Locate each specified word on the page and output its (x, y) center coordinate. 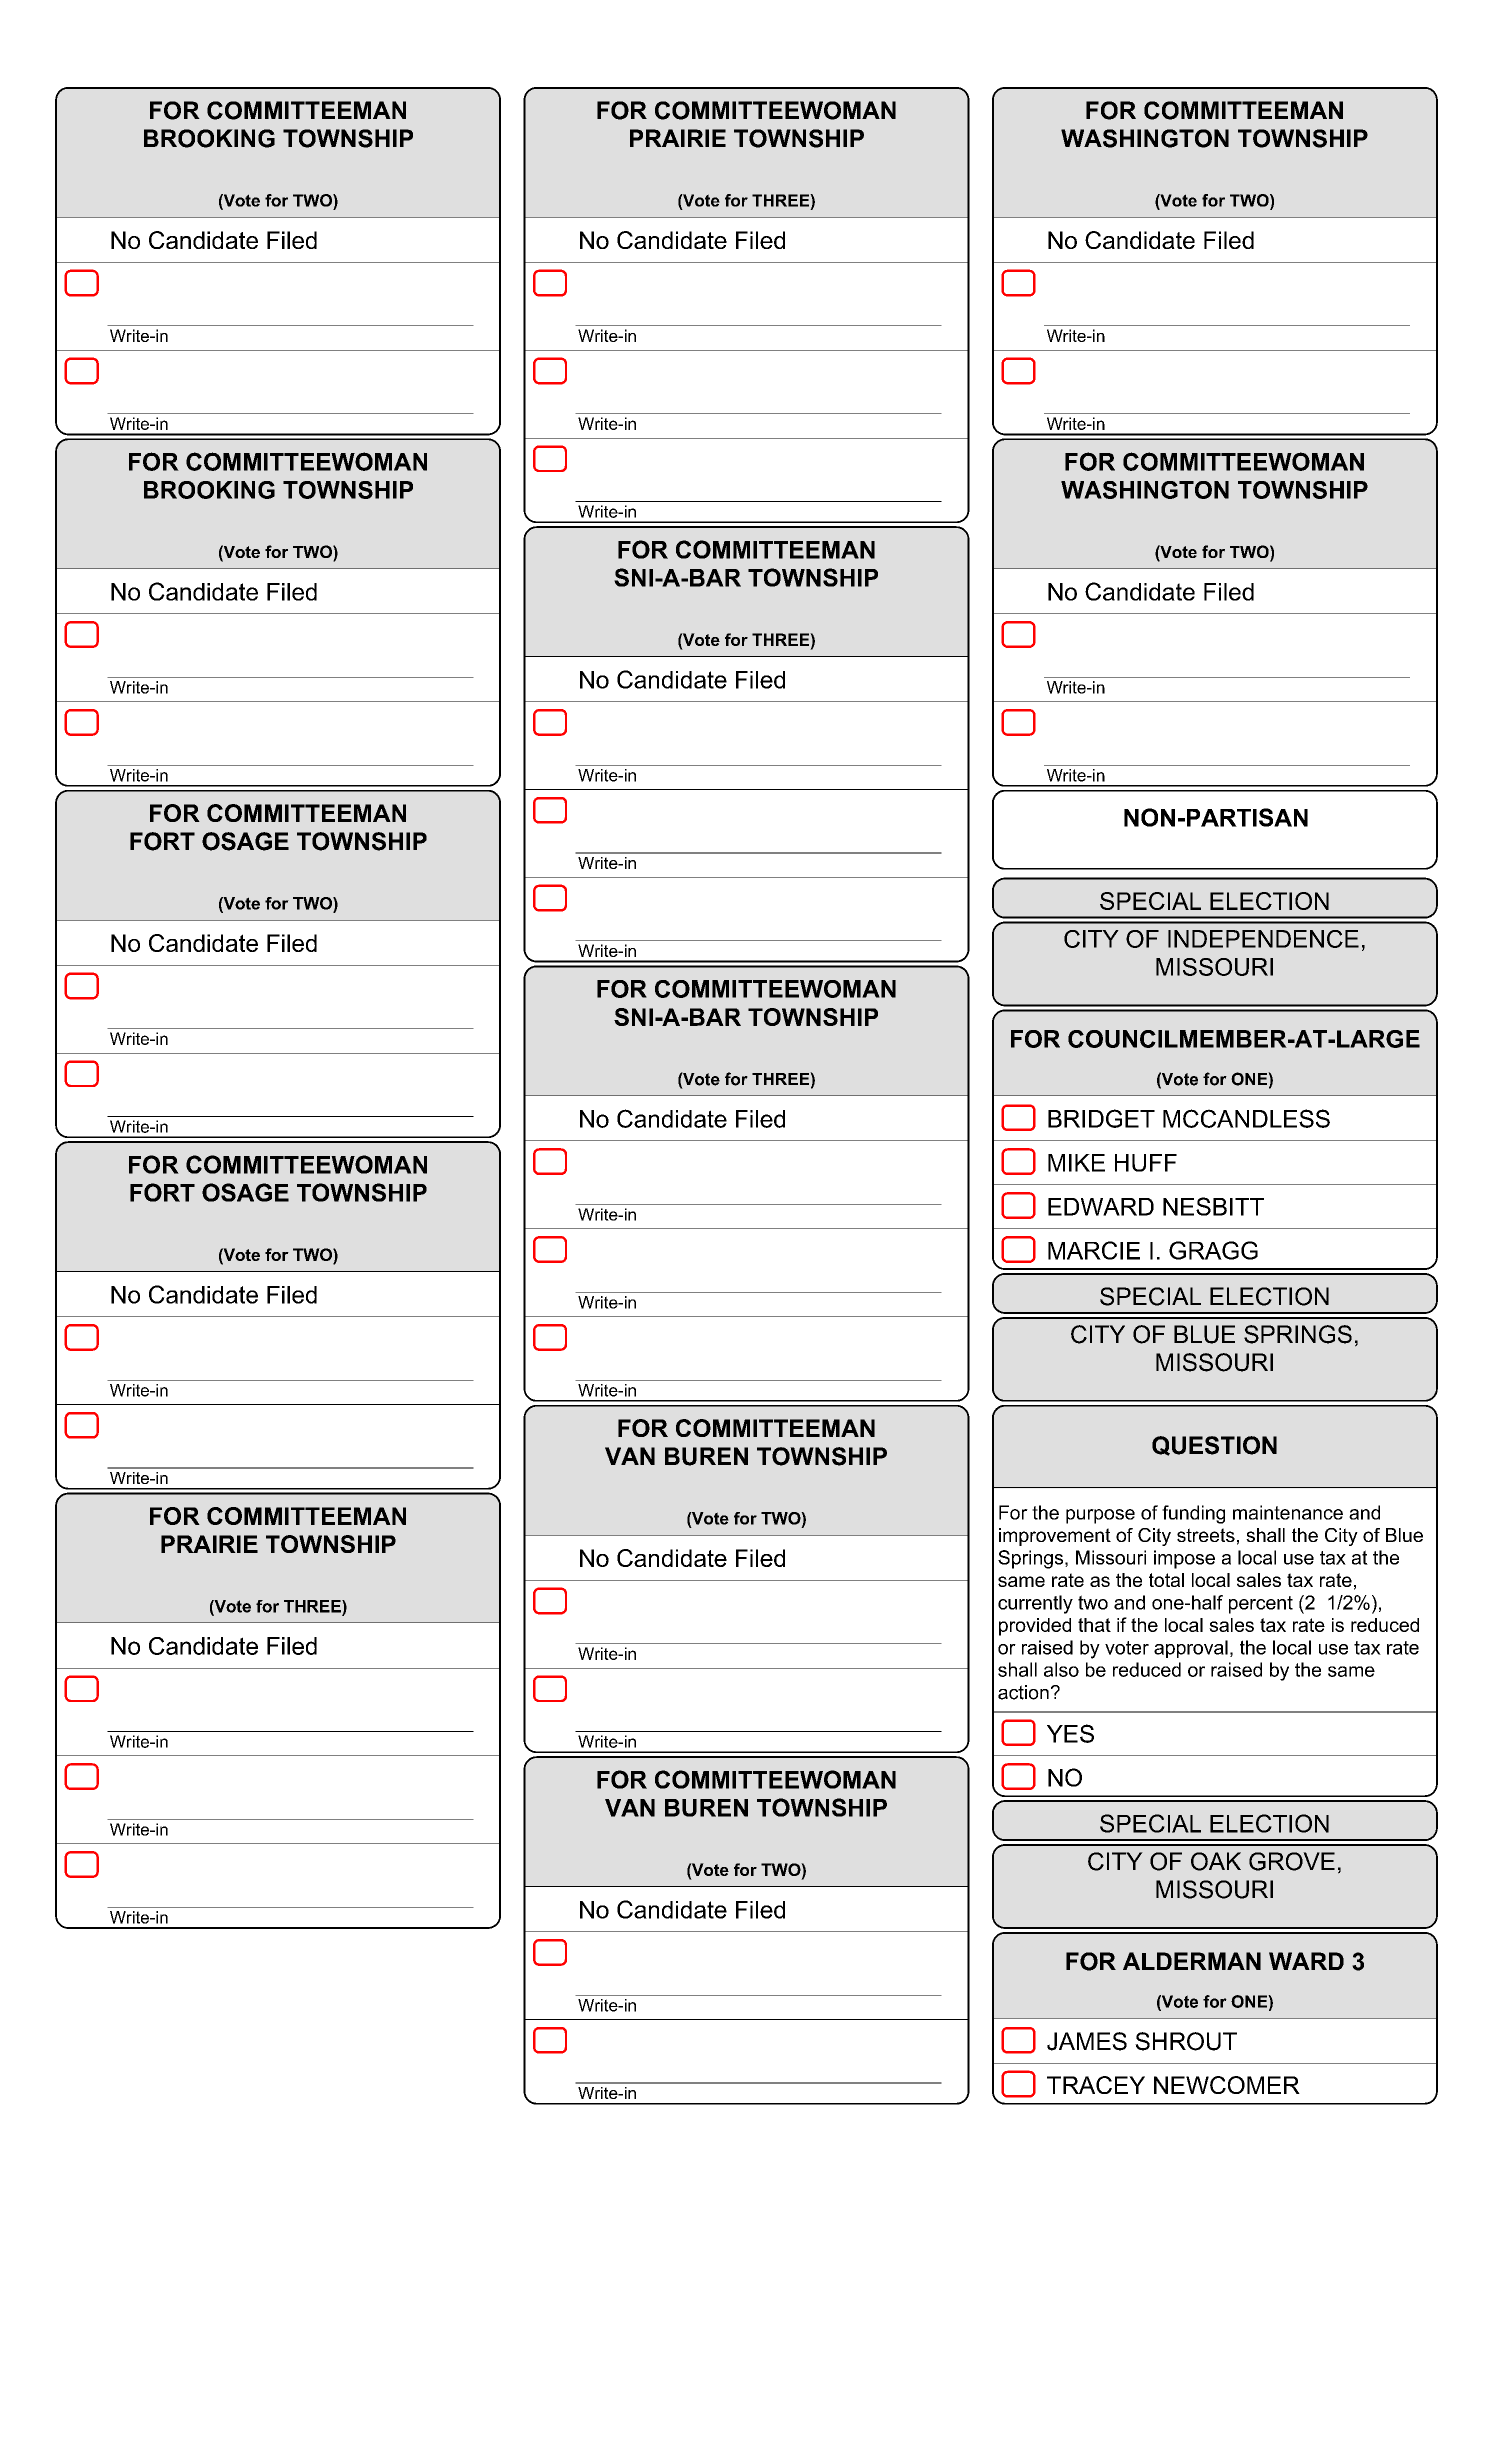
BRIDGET (1101, 1118)
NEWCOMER (1227, 2085)
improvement (1055, 1537)
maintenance (1288, 1512)
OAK (1216, 1861)
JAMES (1087, 2041)
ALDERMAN (1192, 1961)
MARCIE (1094, 1250)
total (1166, 1580)
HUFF (1146, 1163)
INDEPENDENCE (1263, 939)
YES (1070, 1733)
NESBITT (1213, 1206)
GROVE (1292, 1861)
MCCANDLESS (1246, 1118)
